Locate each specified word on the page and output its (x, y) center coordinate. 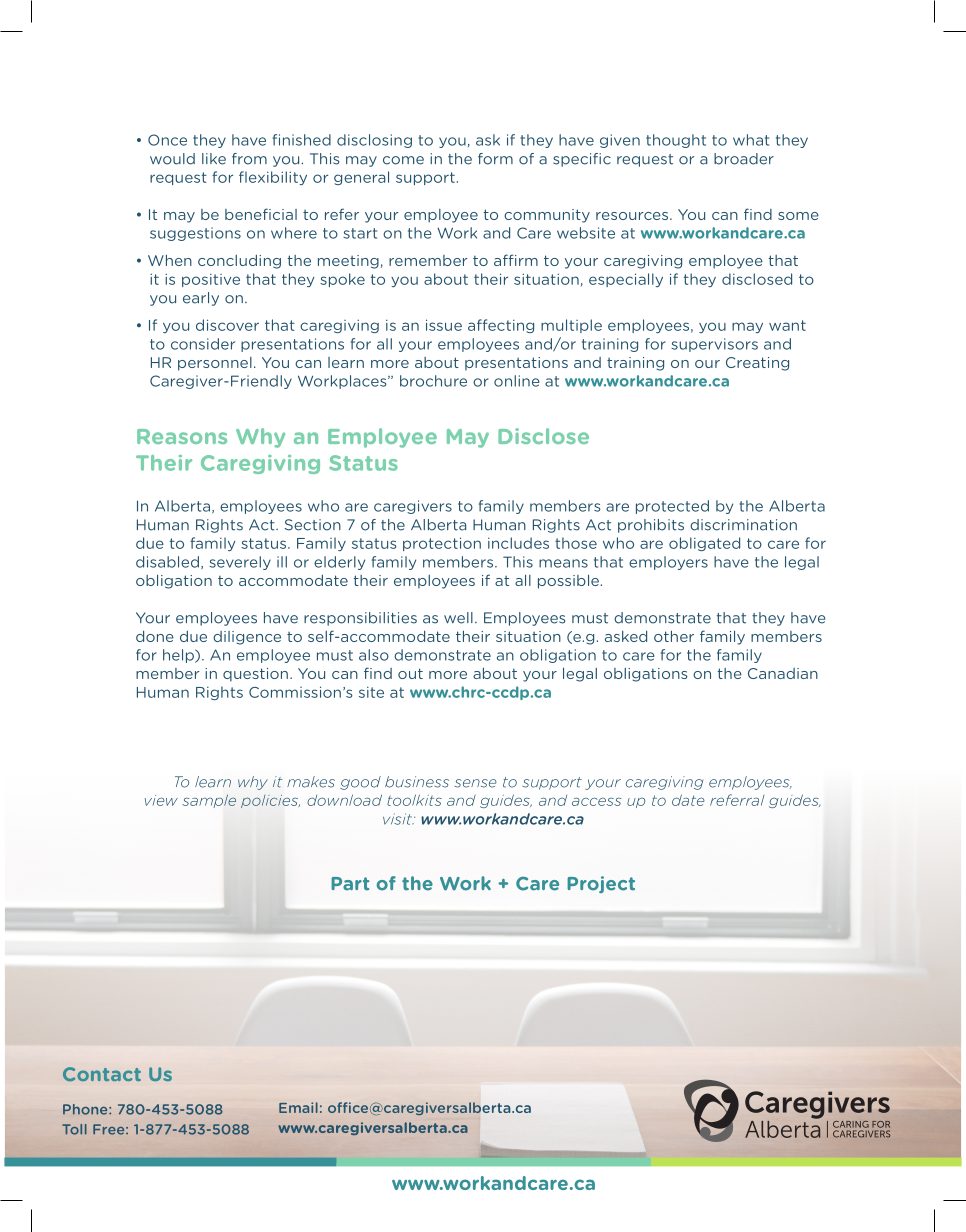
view (161, 800)
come (403, 160)
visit (399, 819)
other (674, 636)
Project (601, 884)
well (458, 618)
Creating (757, 364)
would (172, 159)
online (517, 381)
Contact (102, 1074)
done (155, 636)
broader (744, 159)
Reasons (182, 436)
